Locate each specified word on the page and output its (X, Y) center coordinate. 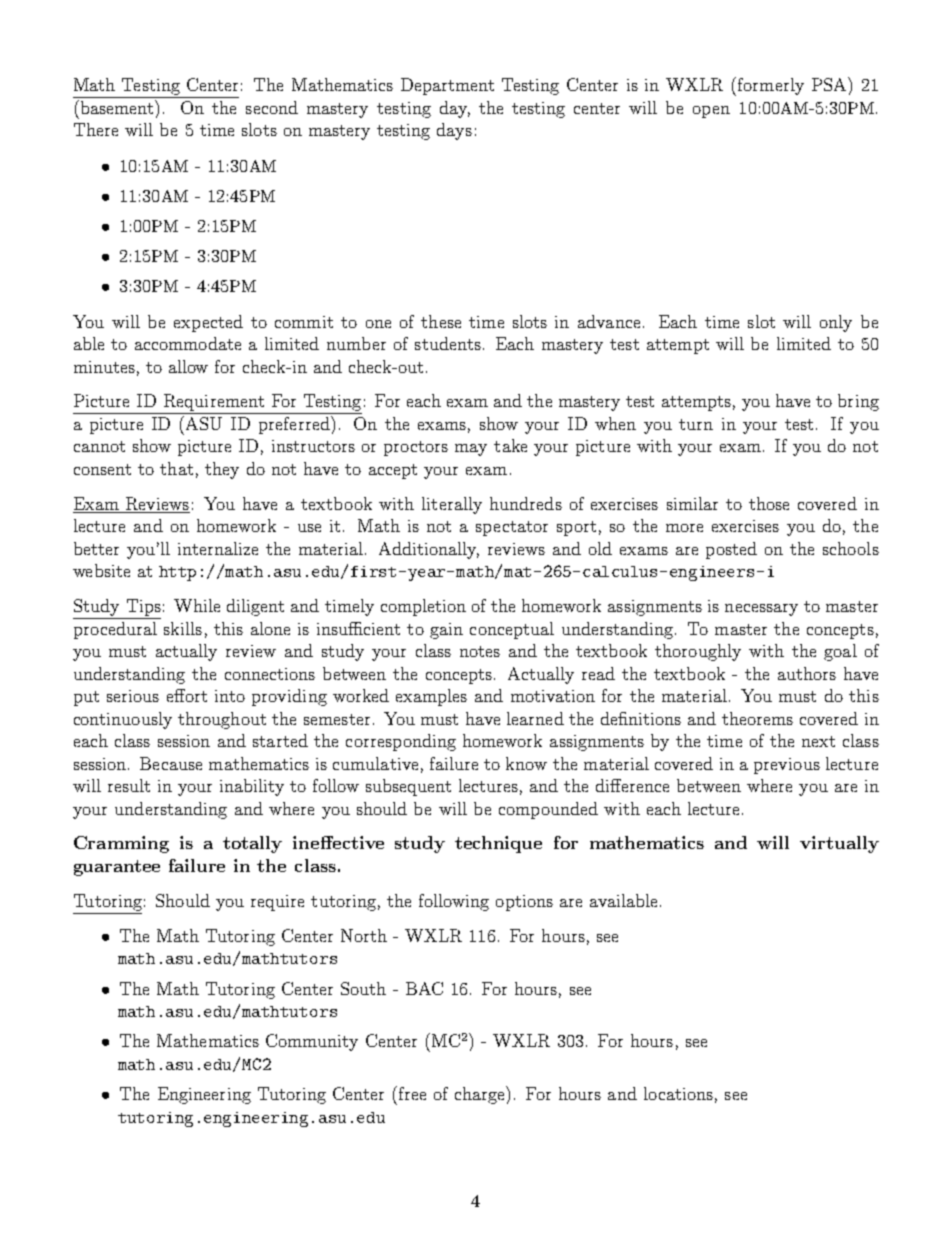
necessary (761, 610)
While (197, 605)
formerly (771, 86)
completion (423, 607)
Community (312, 1042)
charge (481, 1095)
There (96, 129)
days (454, 131)
